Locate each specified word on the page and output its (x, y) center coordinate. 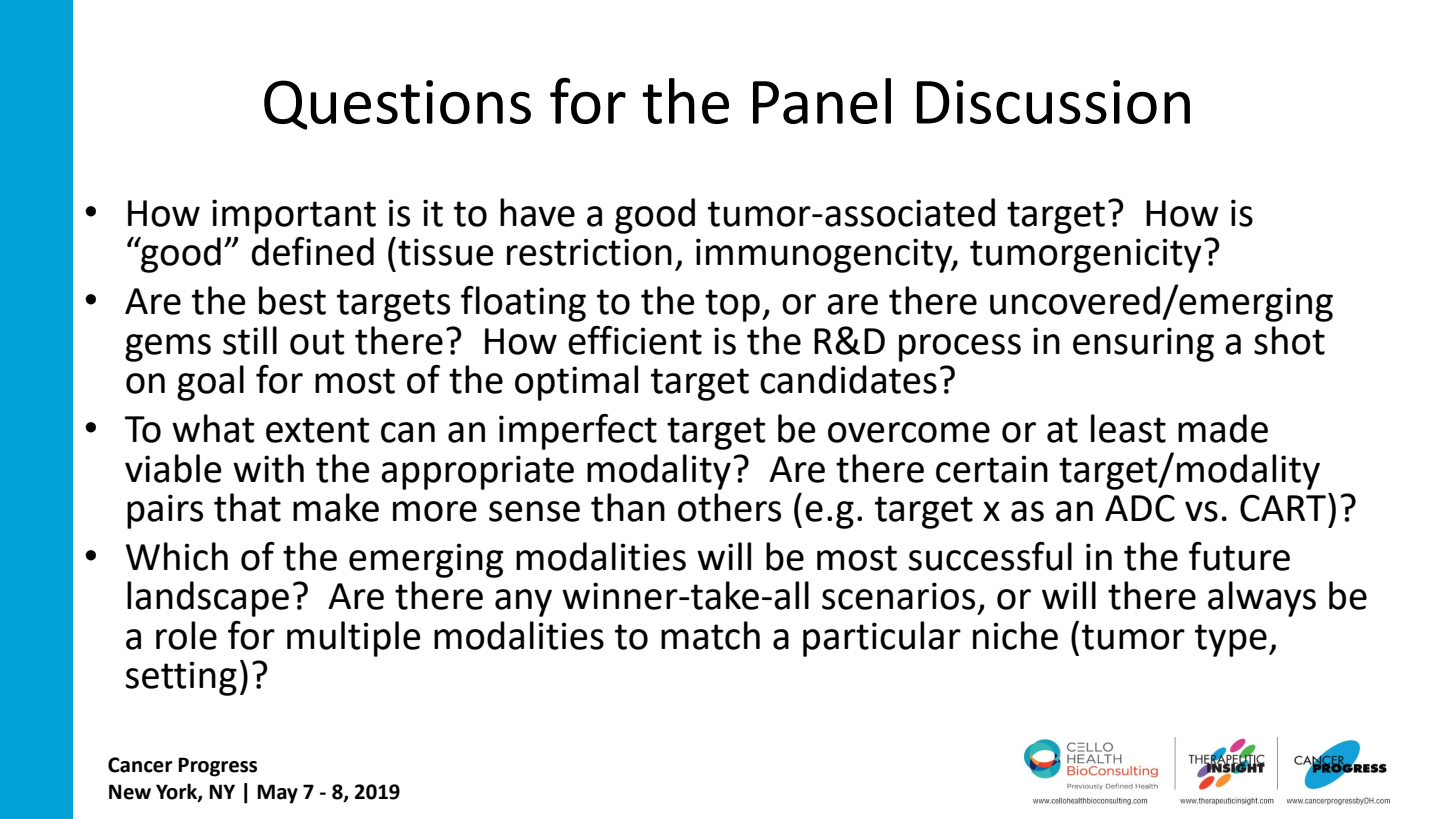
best (292, 300)
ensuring (1143, 344)
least (1128, 428)
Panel (822, 101)
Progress (217, 767)
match (710, 635)
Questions (397, 105)
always (1262, 599)
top (732, 305)
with (268, 468)
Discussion (1053, 102)
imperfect (578, 432)
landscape (208, 599)
